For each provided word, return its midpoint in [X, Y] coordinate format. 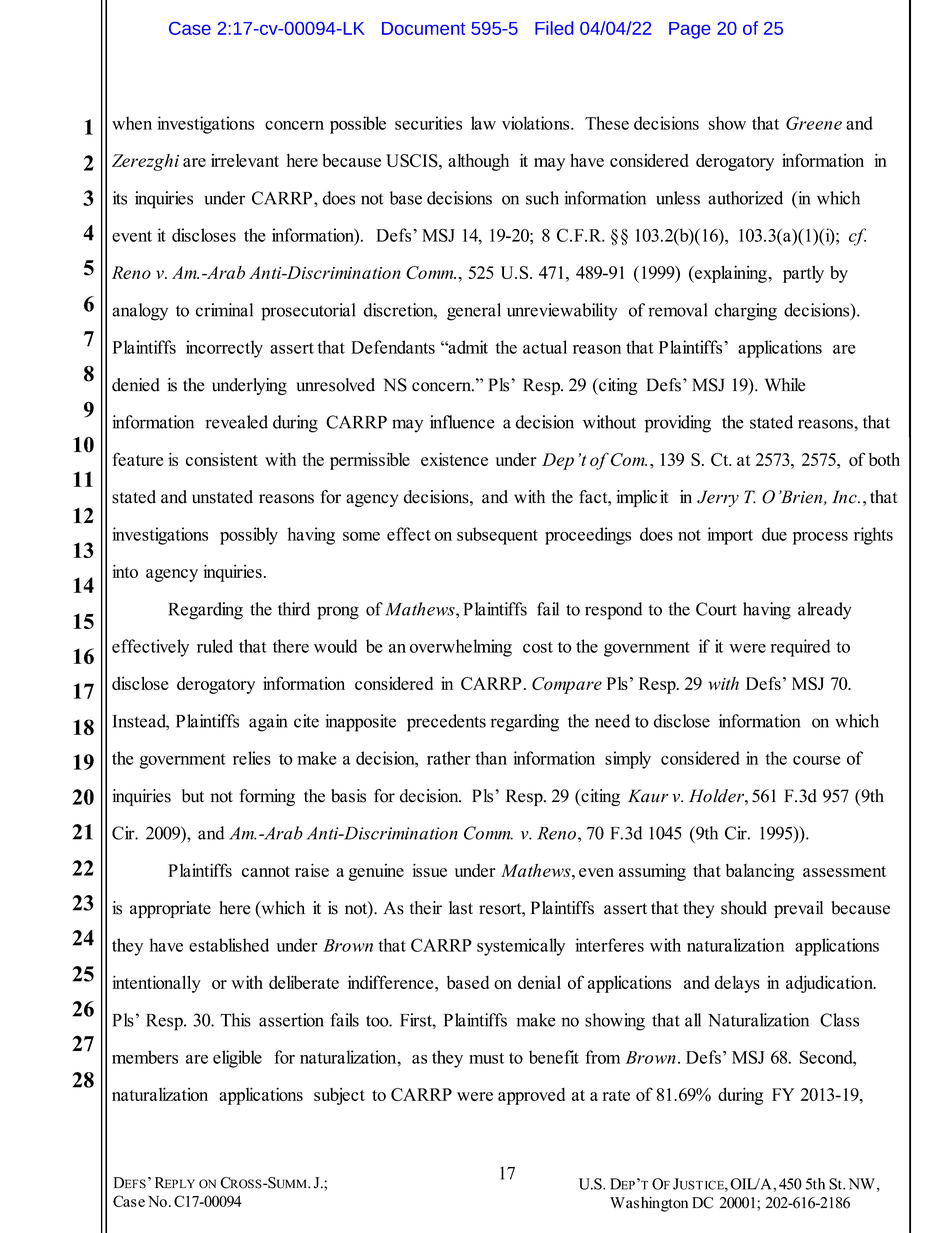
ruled [215, 646]
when [132, 123]
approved [531, 1096]
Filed [554, 28]
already [825, 611]
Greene [814, 123]
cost [538, 647]
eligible [237, 1059]
